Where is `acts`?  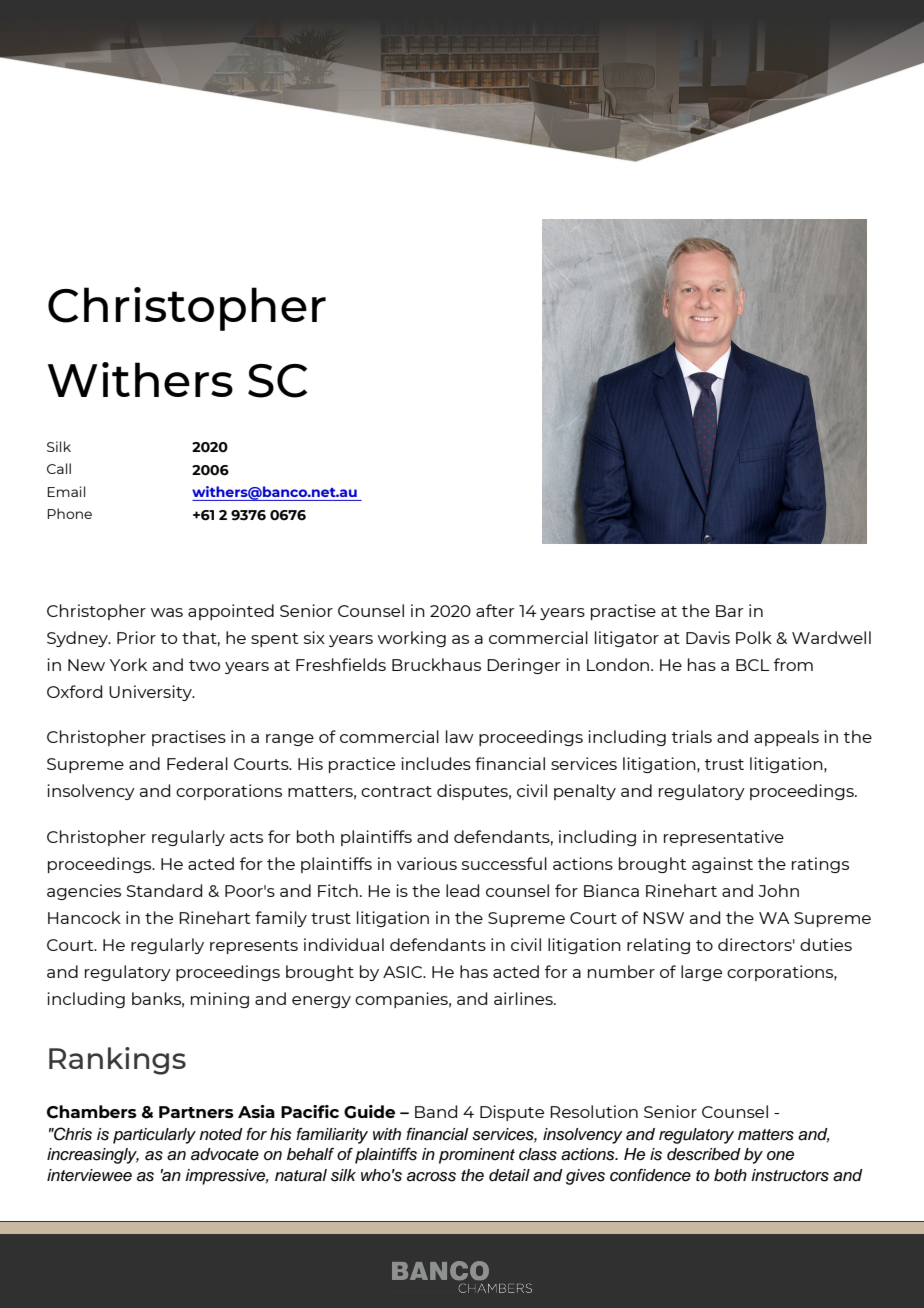 acts is located at coordinates (246, 837).
